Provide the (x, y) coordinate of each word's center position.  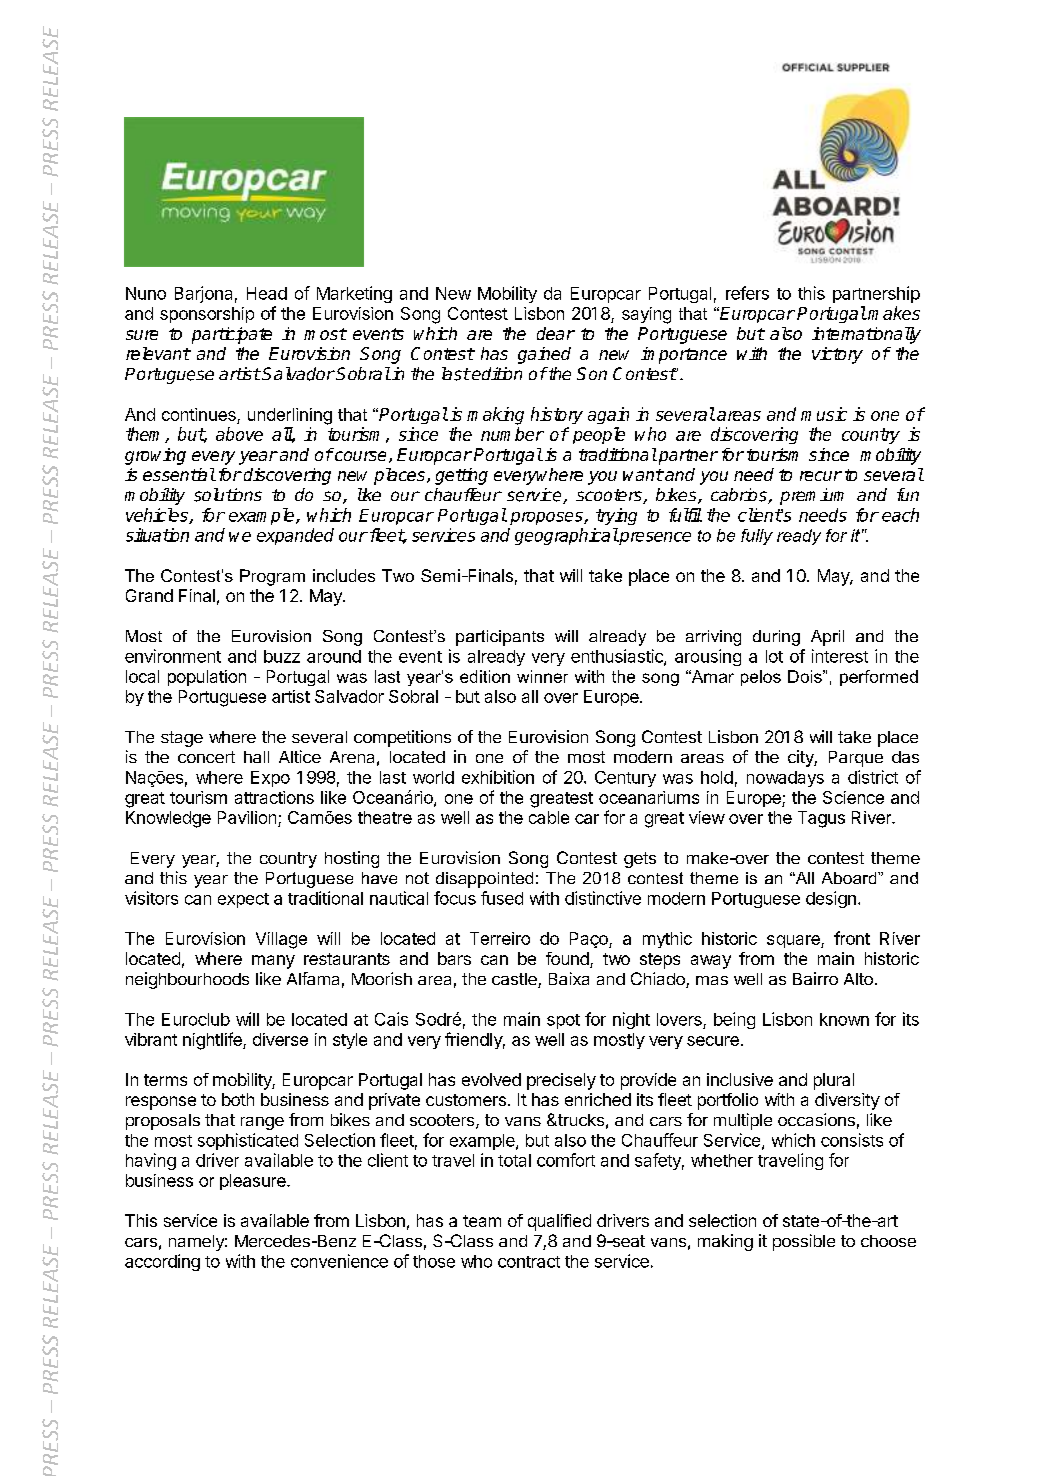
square (794, 941)
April (827, 638)
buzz (282, 656)
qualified (559, 1222)
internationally (866, 335)
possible (804, 1242)
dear (556, 333)
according (162, 1262)
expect (243, 900)
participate (232, 335)
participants (500, 638)
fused (502, 898)
